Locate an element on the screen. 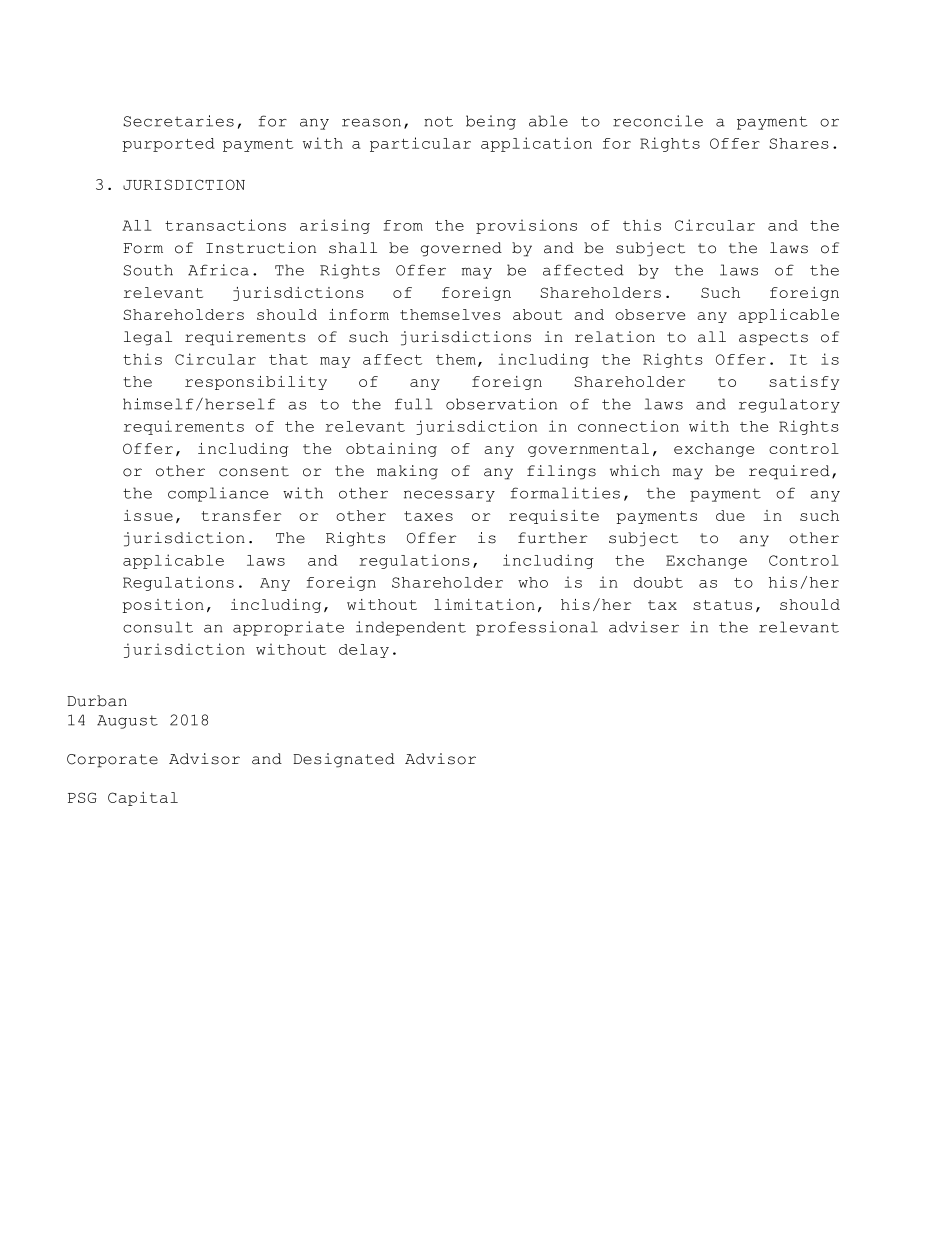 This screenshot has width=952, height=1233. particular is located at coordinates (420, 144).
